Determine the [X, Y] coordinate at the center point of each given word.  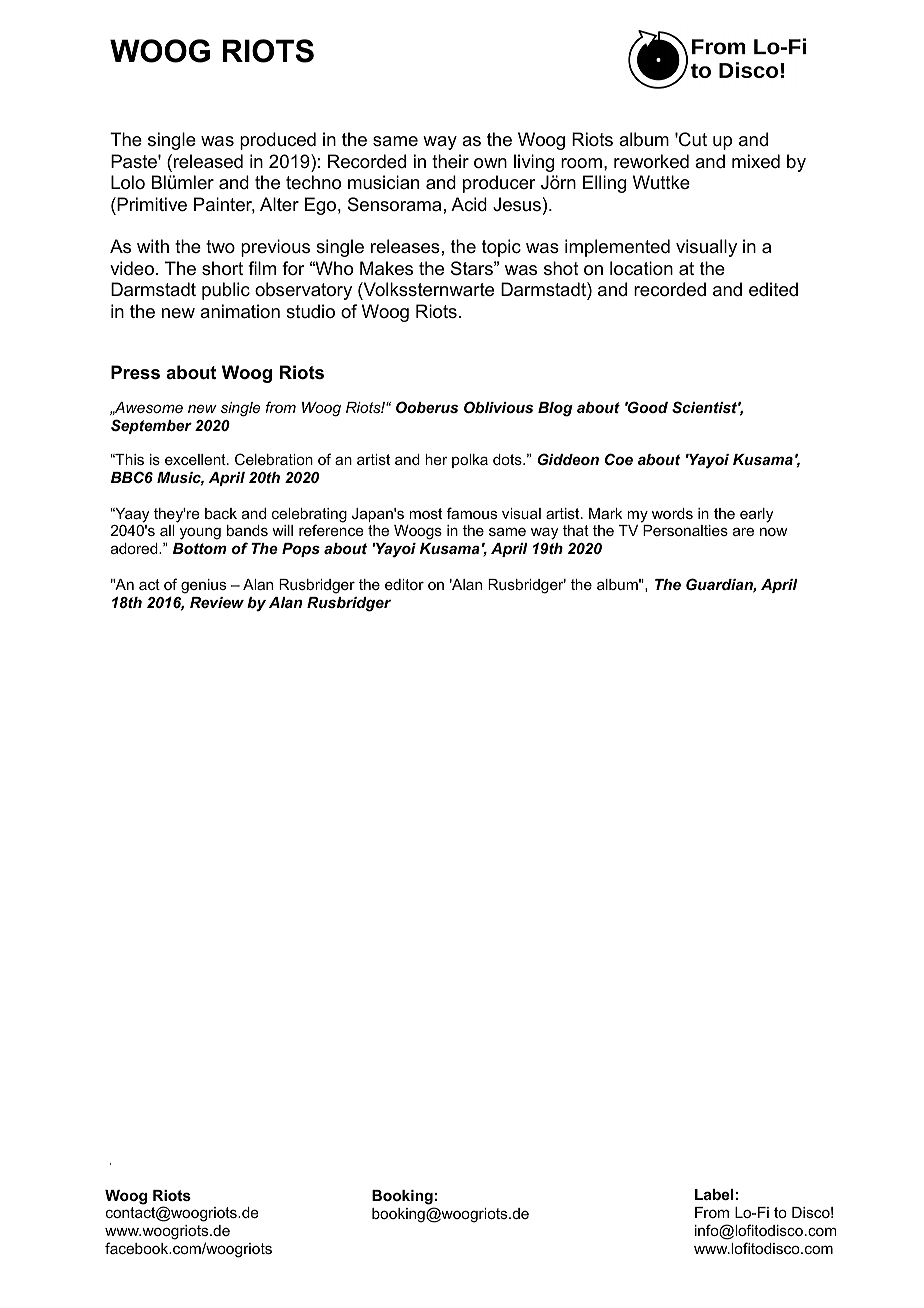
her [436, 459]
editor [404, 584]
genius [203, 586]
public [226, 291]
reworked [651, 161]
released [208, 161]
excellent [196, 459]
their [450, 161]
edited [773, 289]
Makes [386, 268]
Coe [619, 459]
